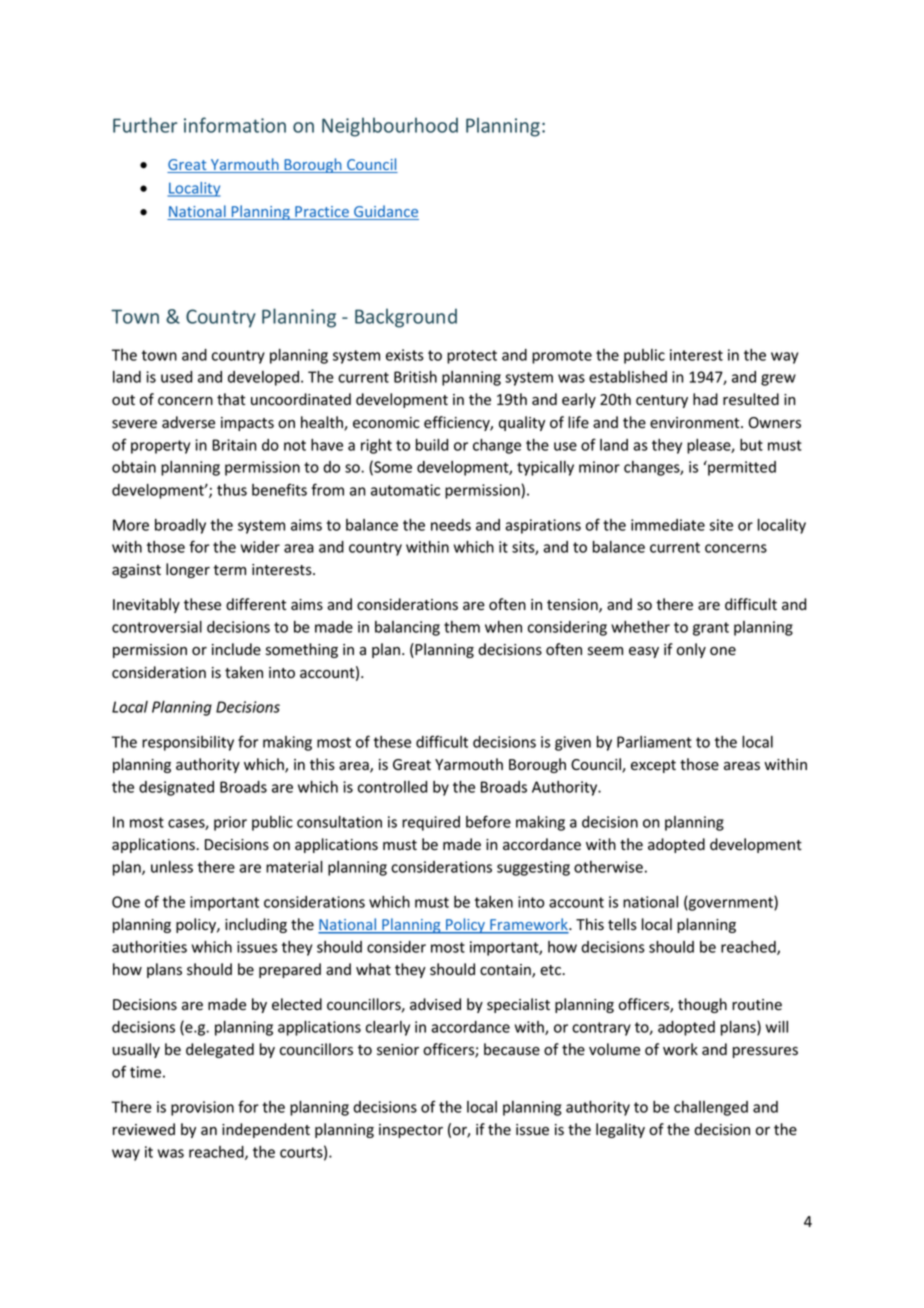  I want to click on provision, so click(202, 1108).
